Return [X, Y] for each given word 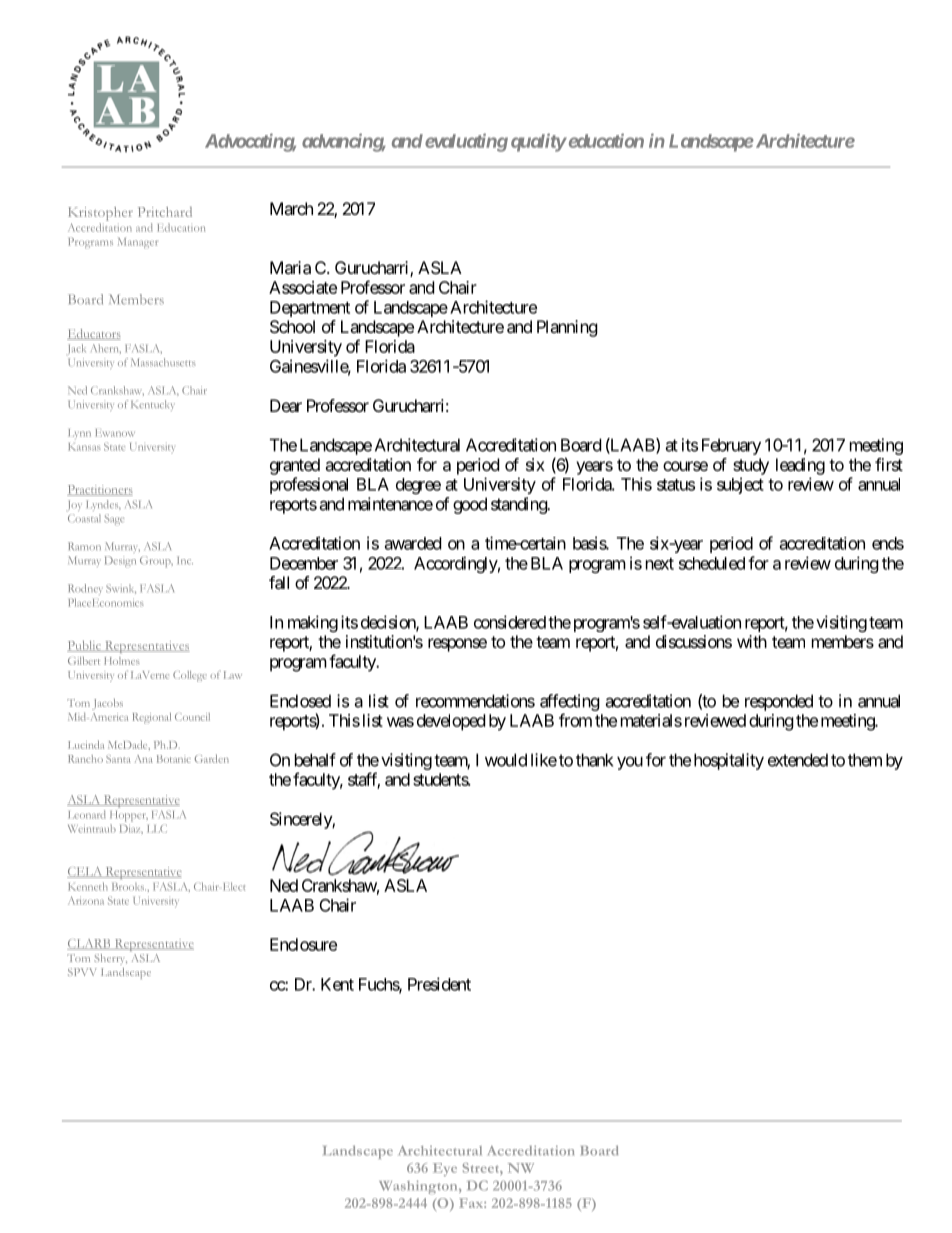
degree [418, 486]
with [752, 641]
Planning [567, 328]
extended [798, 760]
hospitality [729, 761]
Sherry [110, 959]
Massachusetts [163, 362]
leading [800, 466]
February [731, 446]
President [439, 984]
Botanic [174, 759]
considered [510, 622]
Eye [445, 1169]
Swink [121, 589]
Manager [138, 243]
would [506, 760]
